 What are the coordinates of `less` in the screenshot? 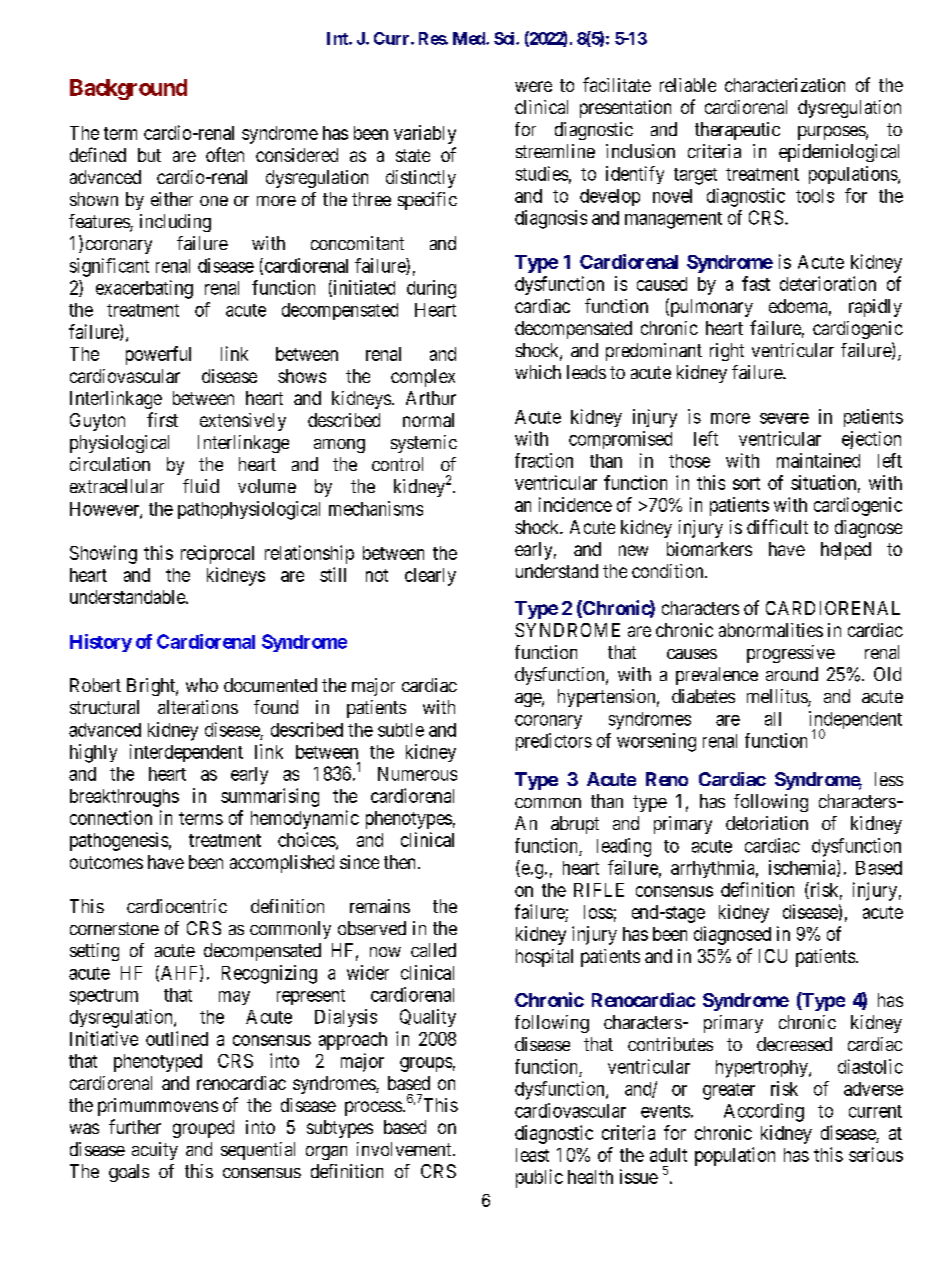 It's located at (889, 779).
